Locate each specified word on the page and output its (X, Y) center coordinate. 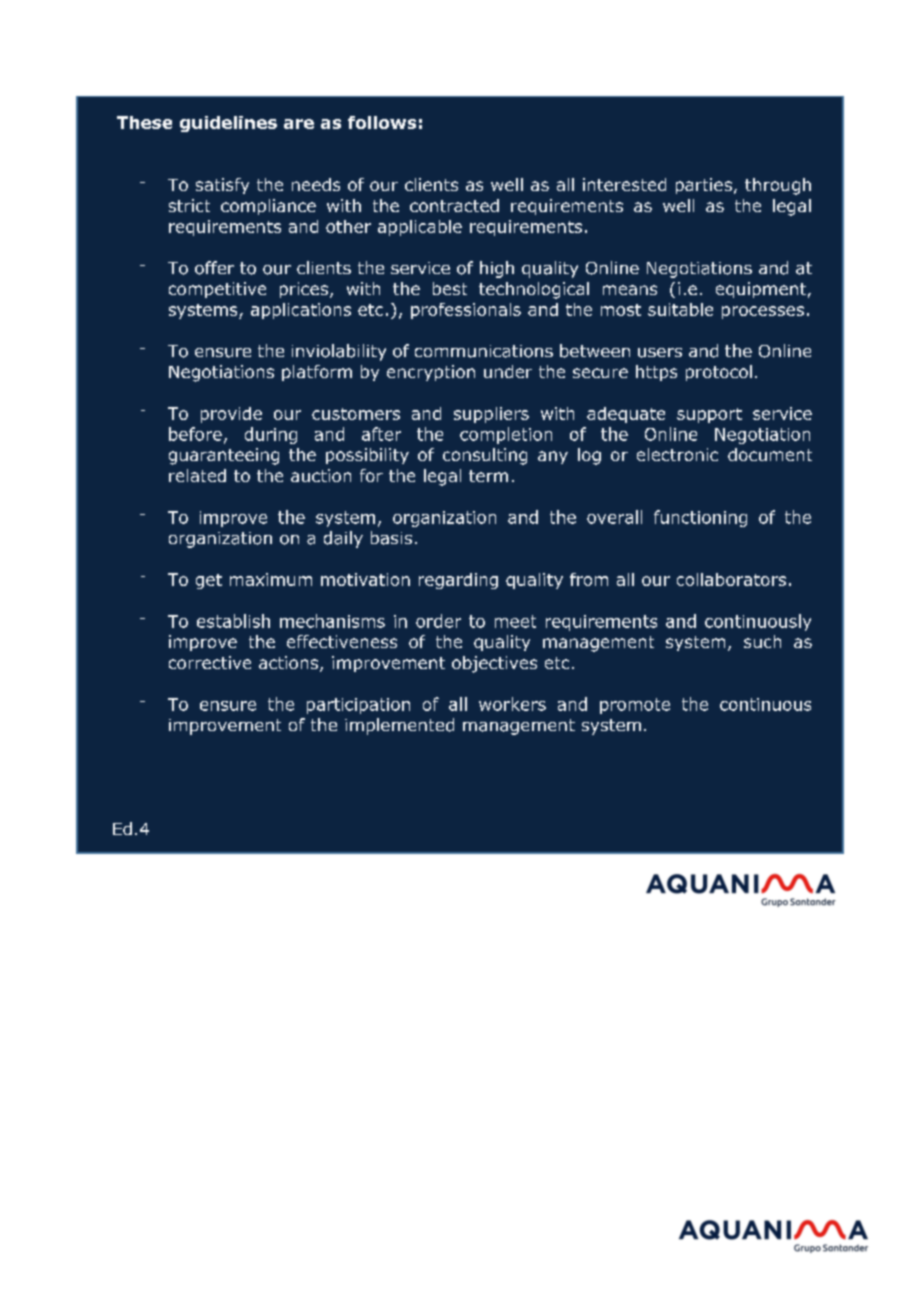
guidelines (228, 124)
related (197, 475)
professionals (466, 311)
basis (391, 538)
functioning (700, 518)
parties (704, 186)
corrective (210, 662)
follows (382, 122)
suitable (680, 309)
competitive (217, 290)
